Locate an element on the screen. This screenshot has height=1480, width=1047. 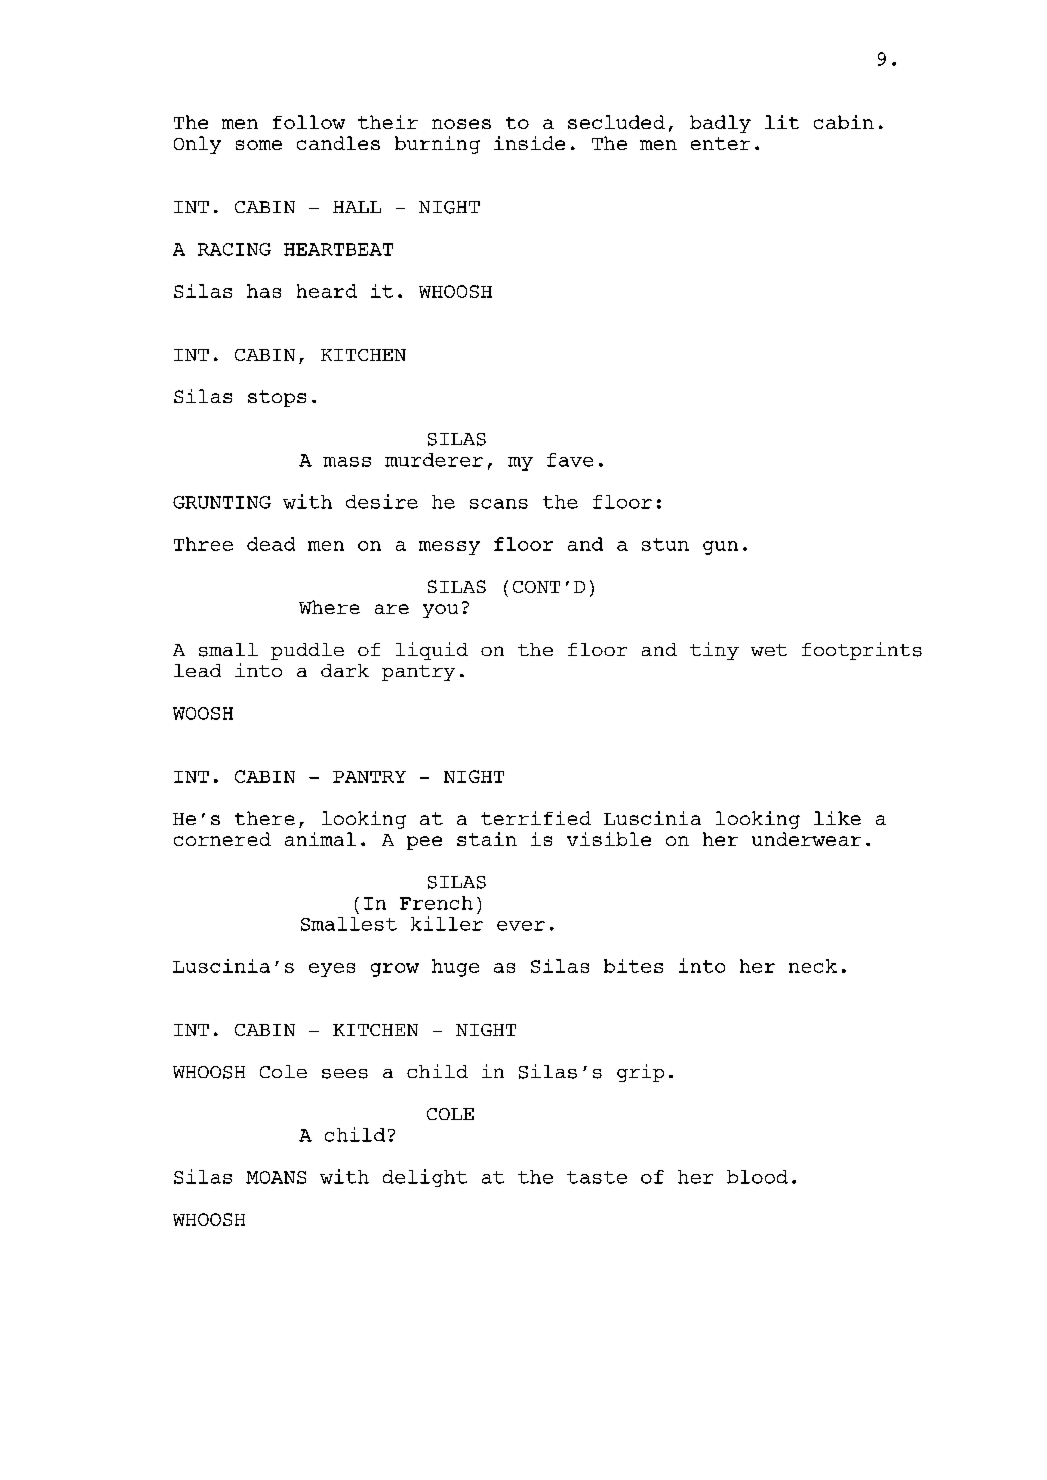
inside is located at coordinates (529, 143).
